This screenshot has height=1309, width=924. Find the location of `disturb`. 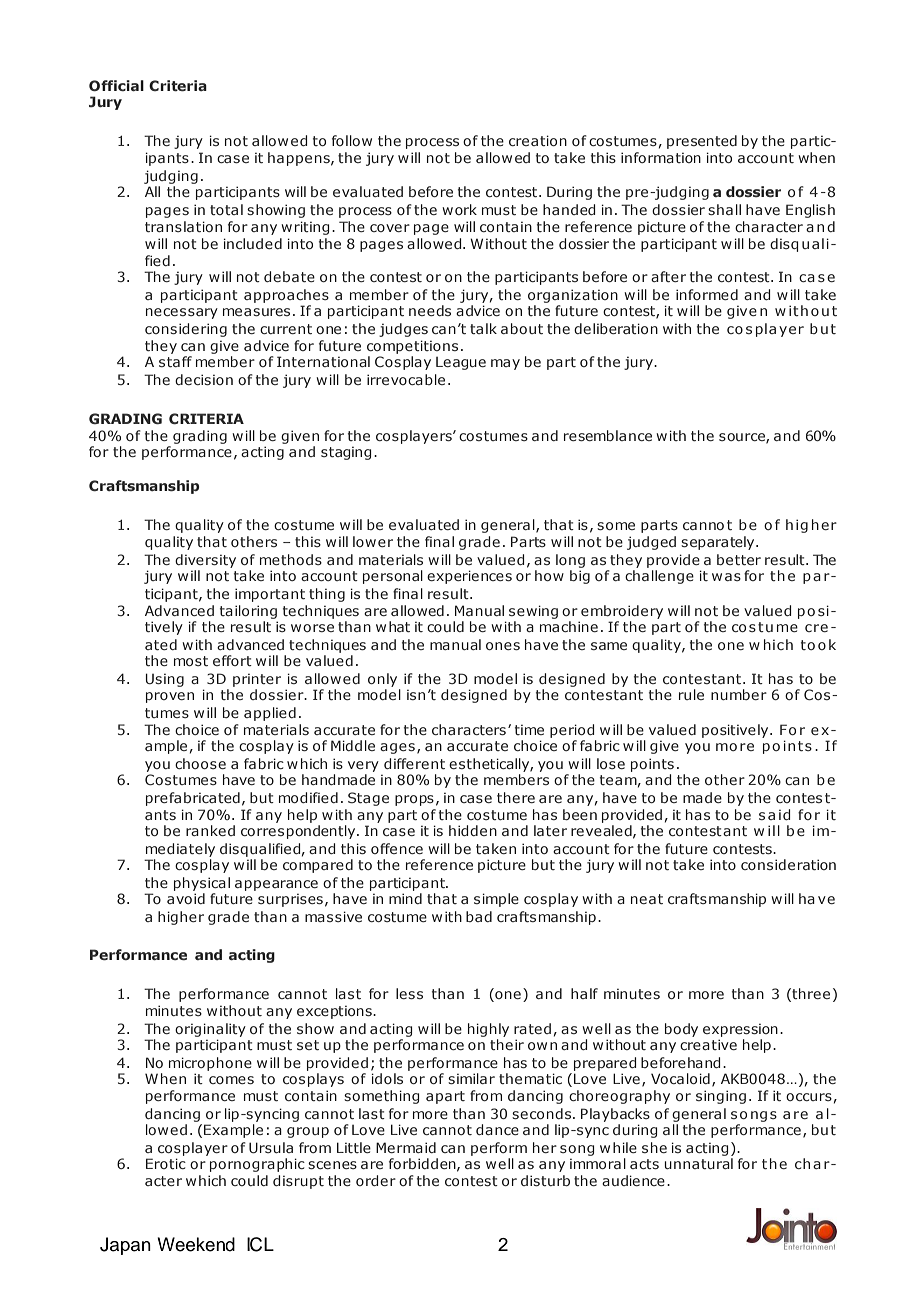

disturb is located at coordinates (545, 1180).
